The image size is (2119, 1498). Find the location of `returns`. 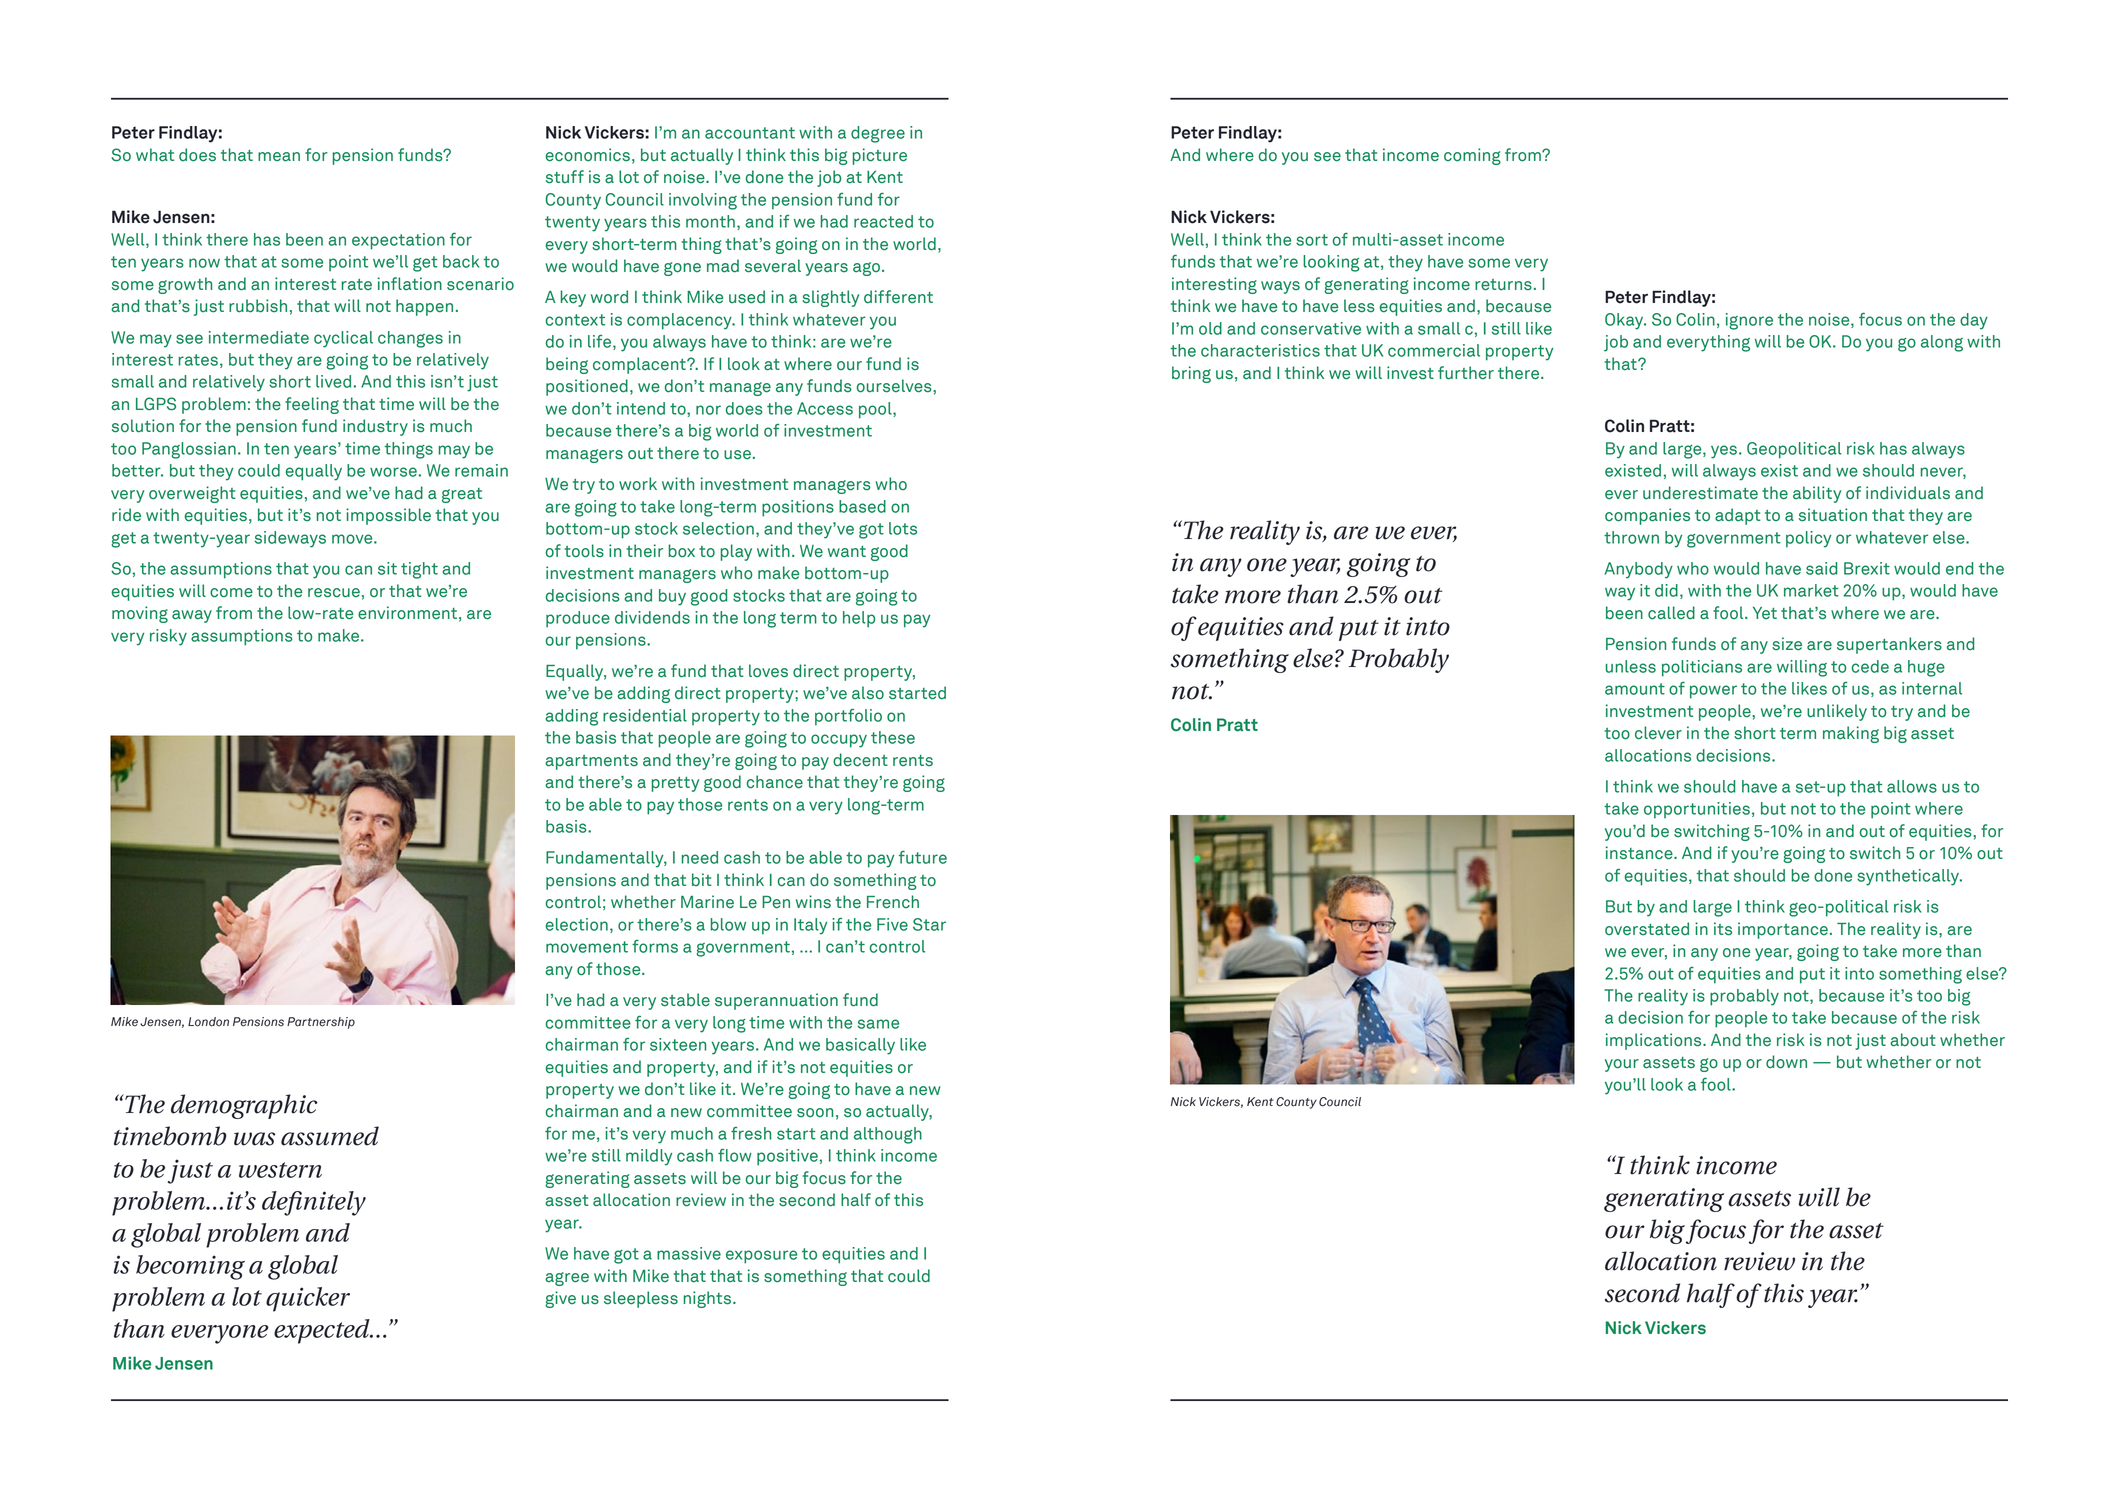

returns is located at coordinates (1503, 285).
